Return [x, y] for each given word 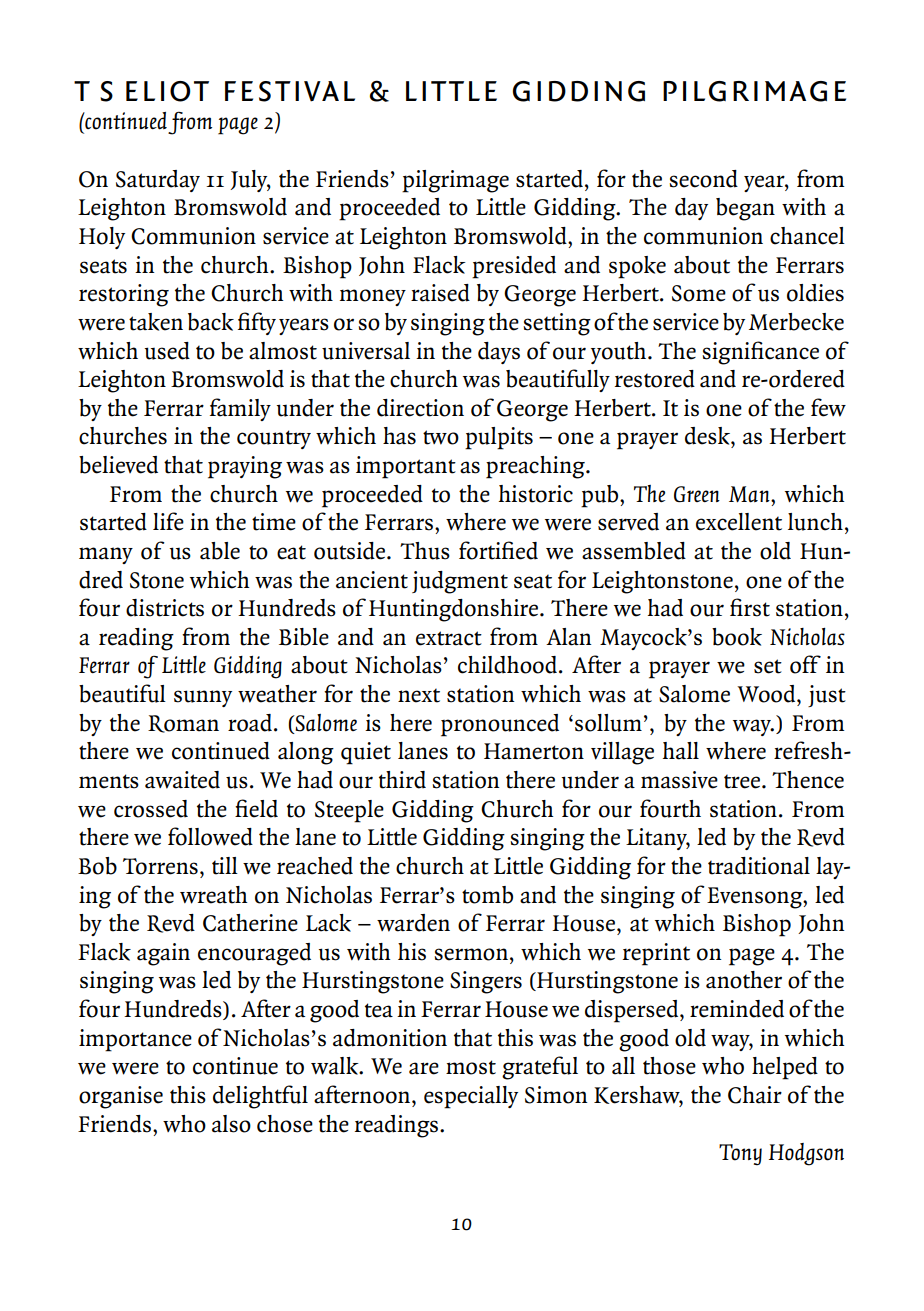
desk [708, 436]
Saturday [158, 181]
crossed [151, 809]
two [441, 437]
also [231, 1124]
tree [743, 781]
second [703, 179]
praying [245, 467]
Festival [290, 91]
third [402, 780]
